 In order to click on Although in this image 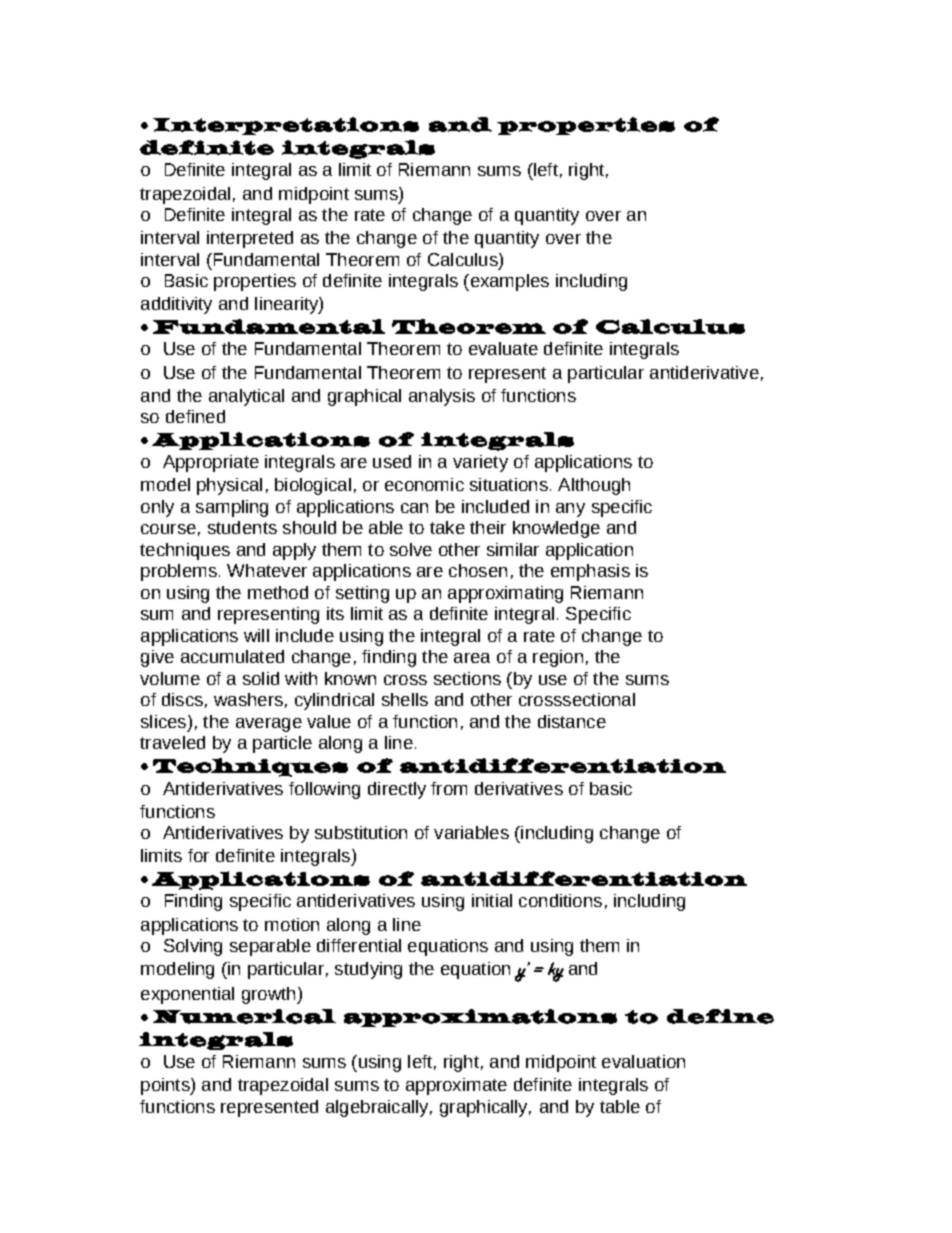, I will do `click(594, 486)`.
